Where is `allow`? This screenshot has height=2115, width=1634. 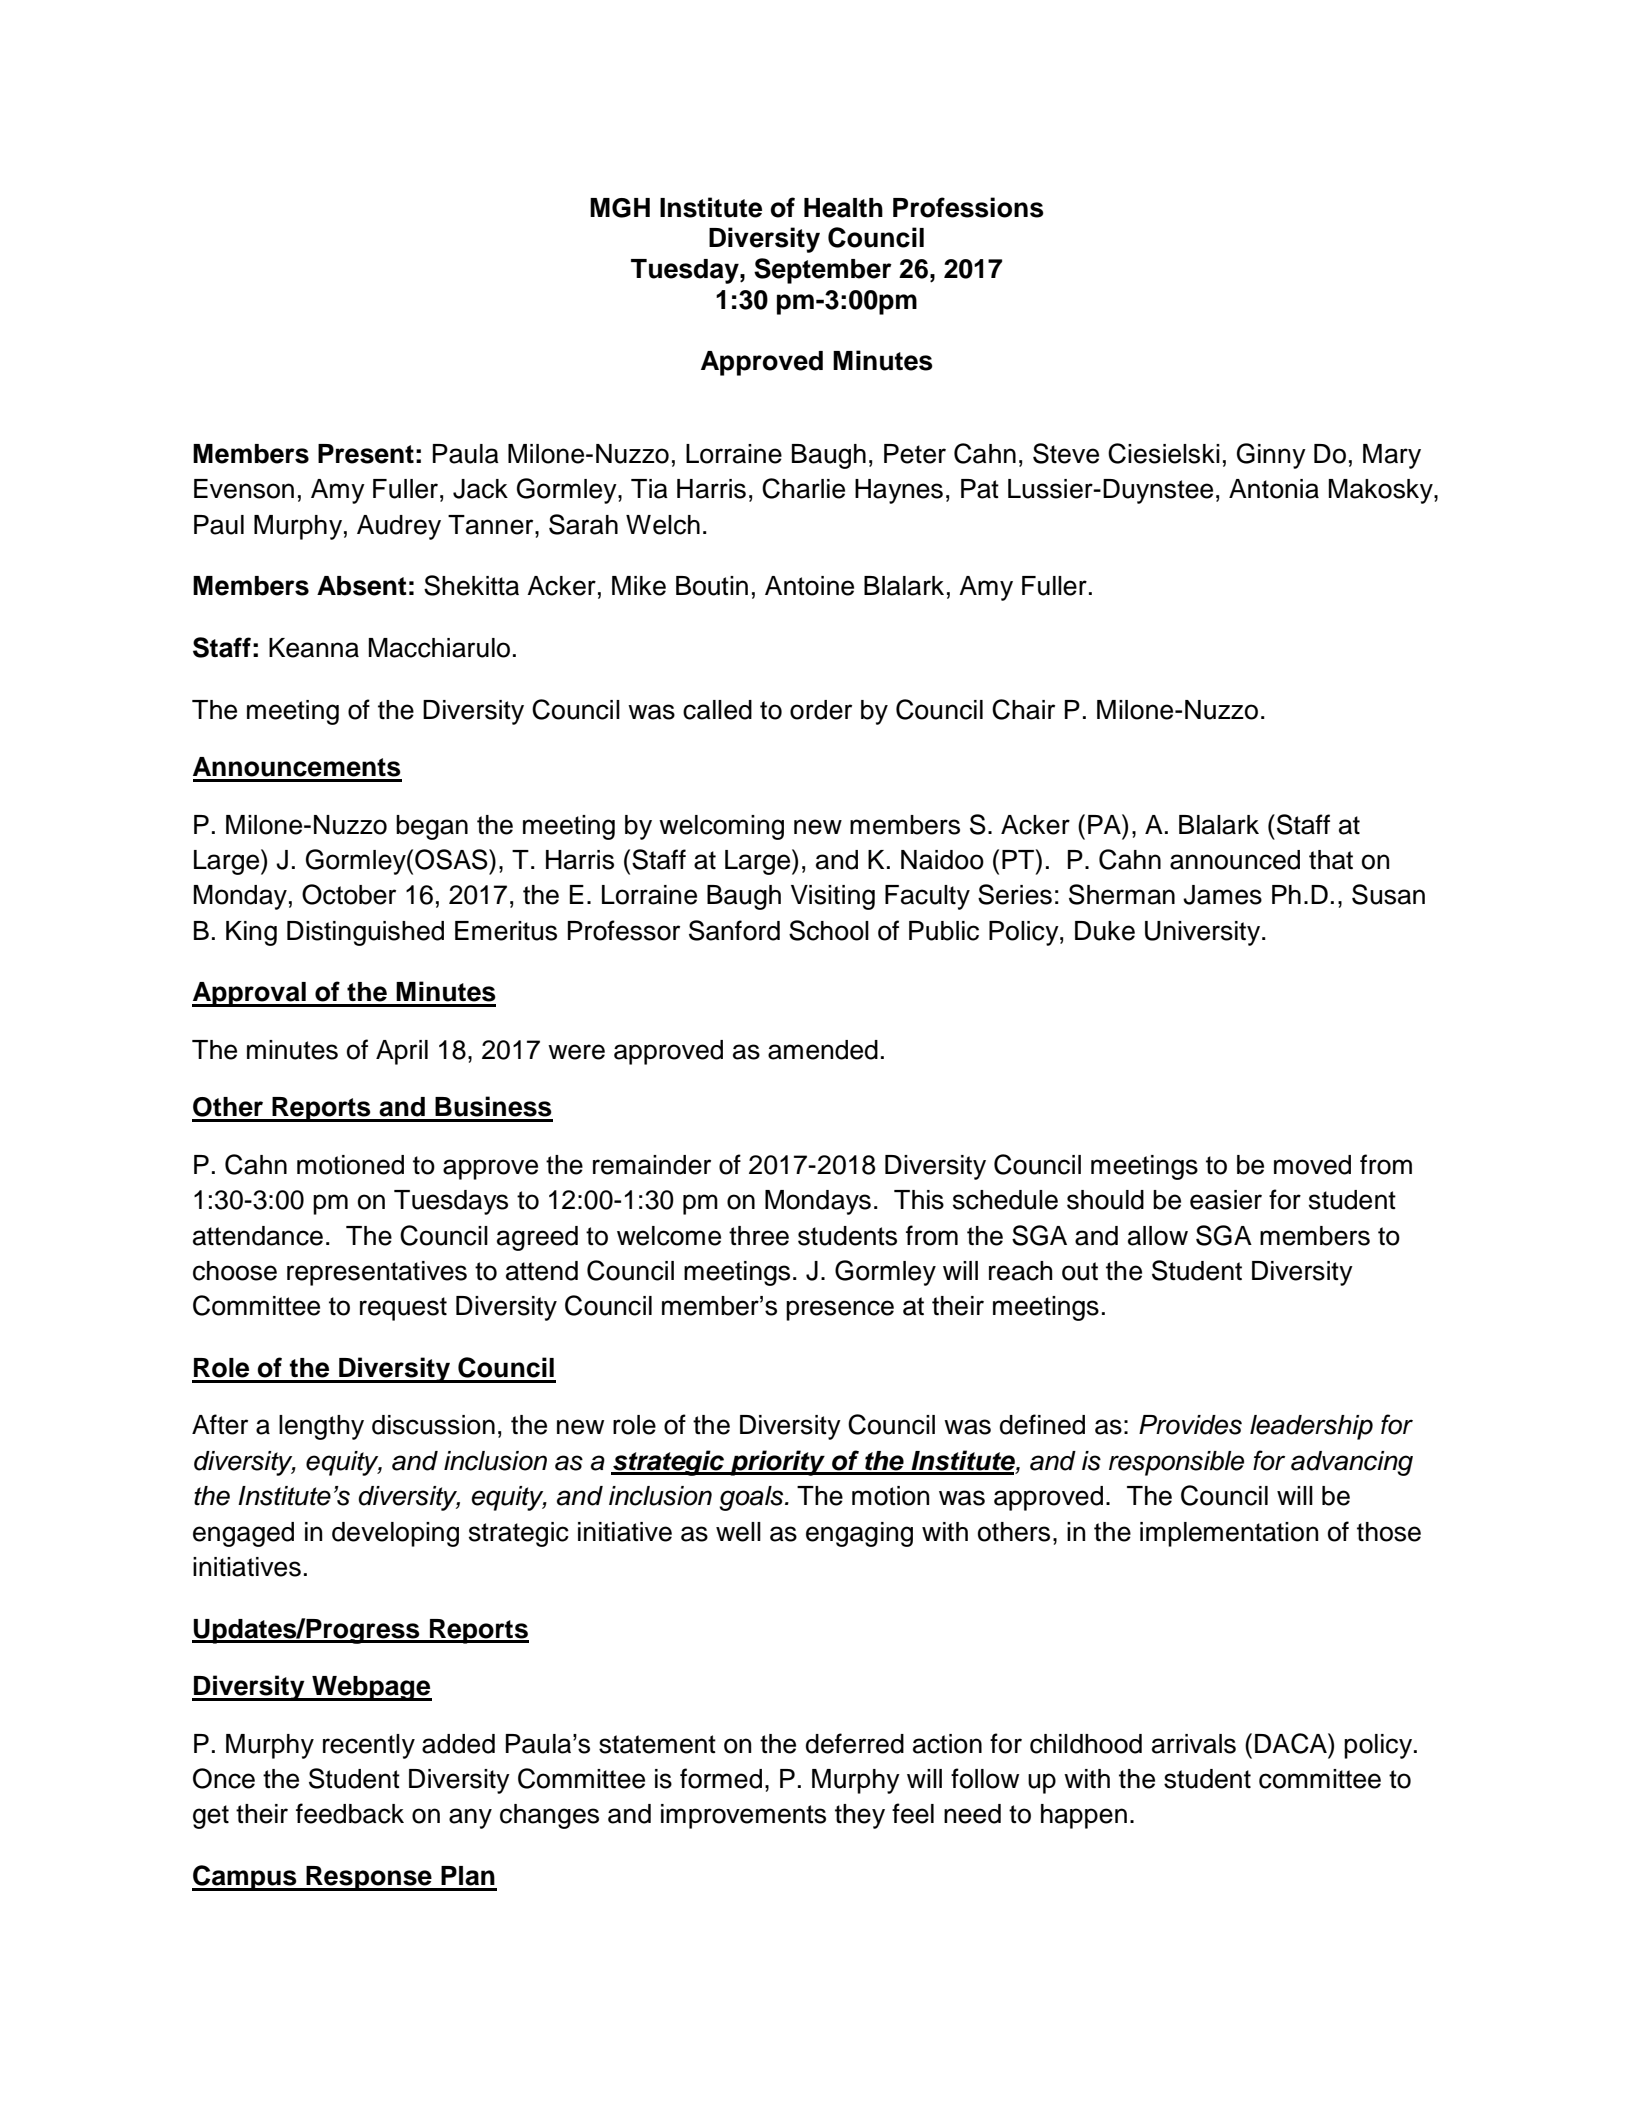
allow is located at coordinates (1158, 1236).
